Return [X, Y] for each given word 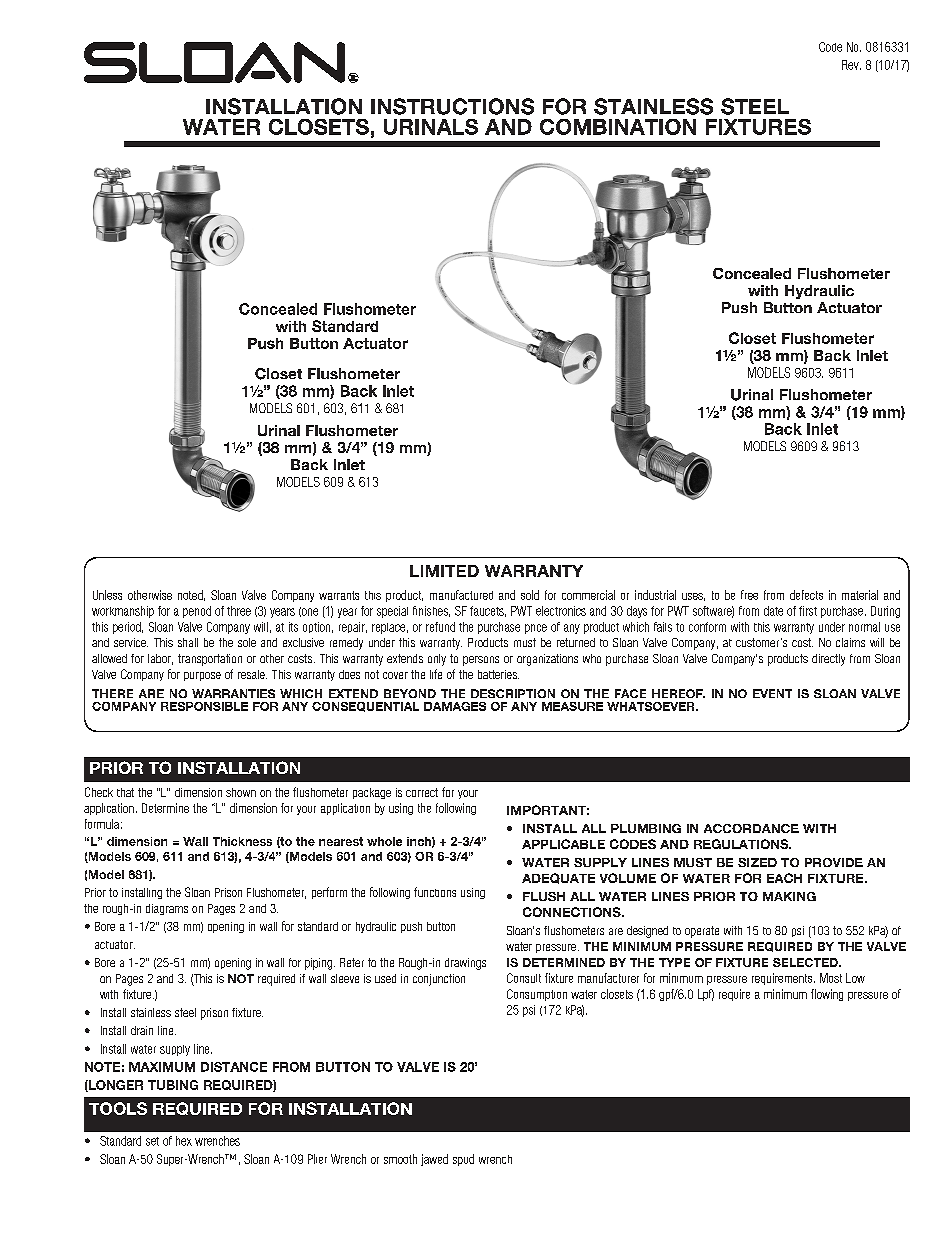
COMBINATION [618, 127]
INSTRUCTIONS [452, 106]
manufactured [461, 595]
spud [463, 1160]
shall [188, 642]
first [808, 611]
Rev [851, 65]
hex [184, 1141]
